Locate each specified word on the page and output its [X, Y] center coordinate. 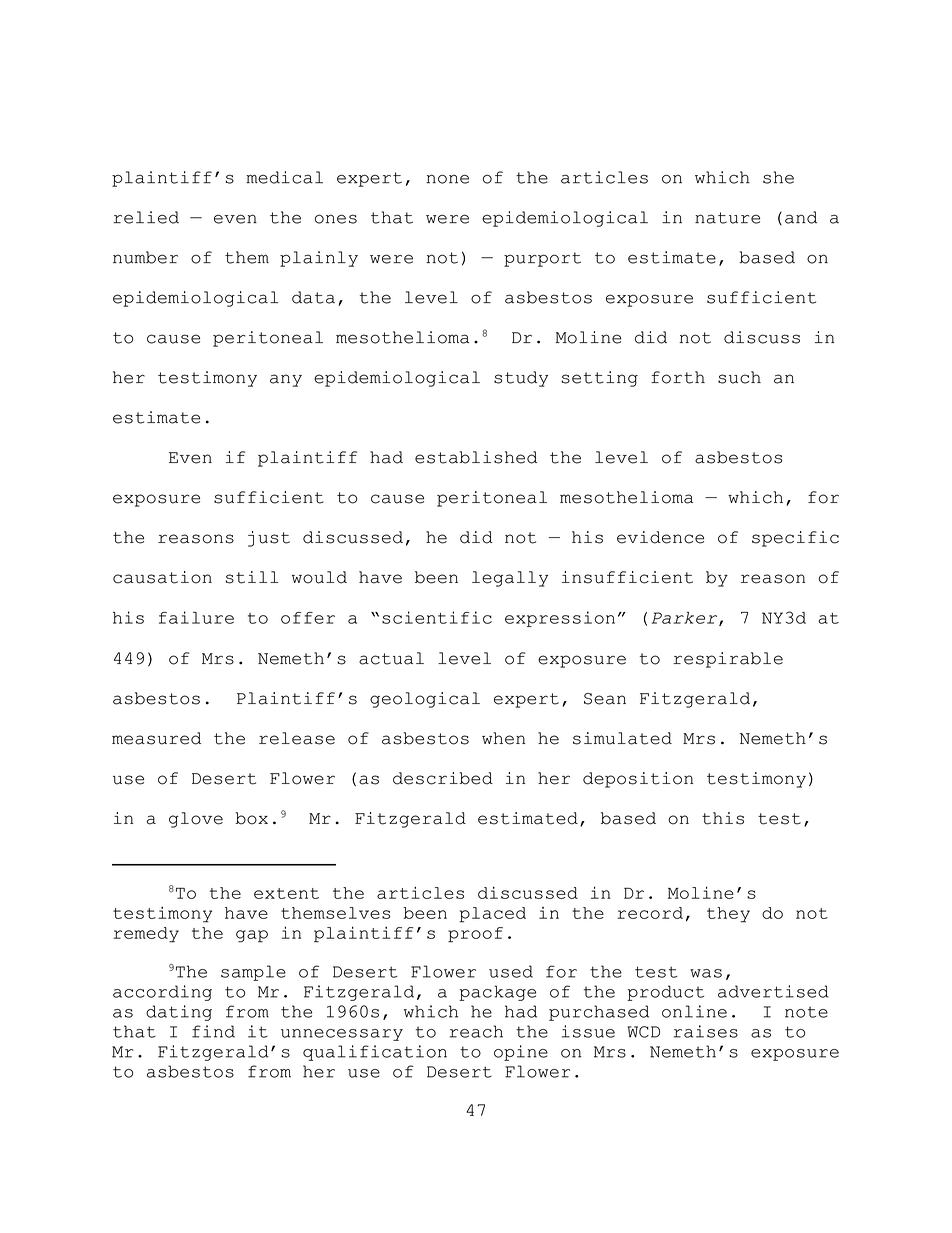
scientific [437, 617]
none [447, 179]
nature [727, 218]
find [213, 1031]
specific [795, 539]
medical [284, 177]
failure [196, 617]
